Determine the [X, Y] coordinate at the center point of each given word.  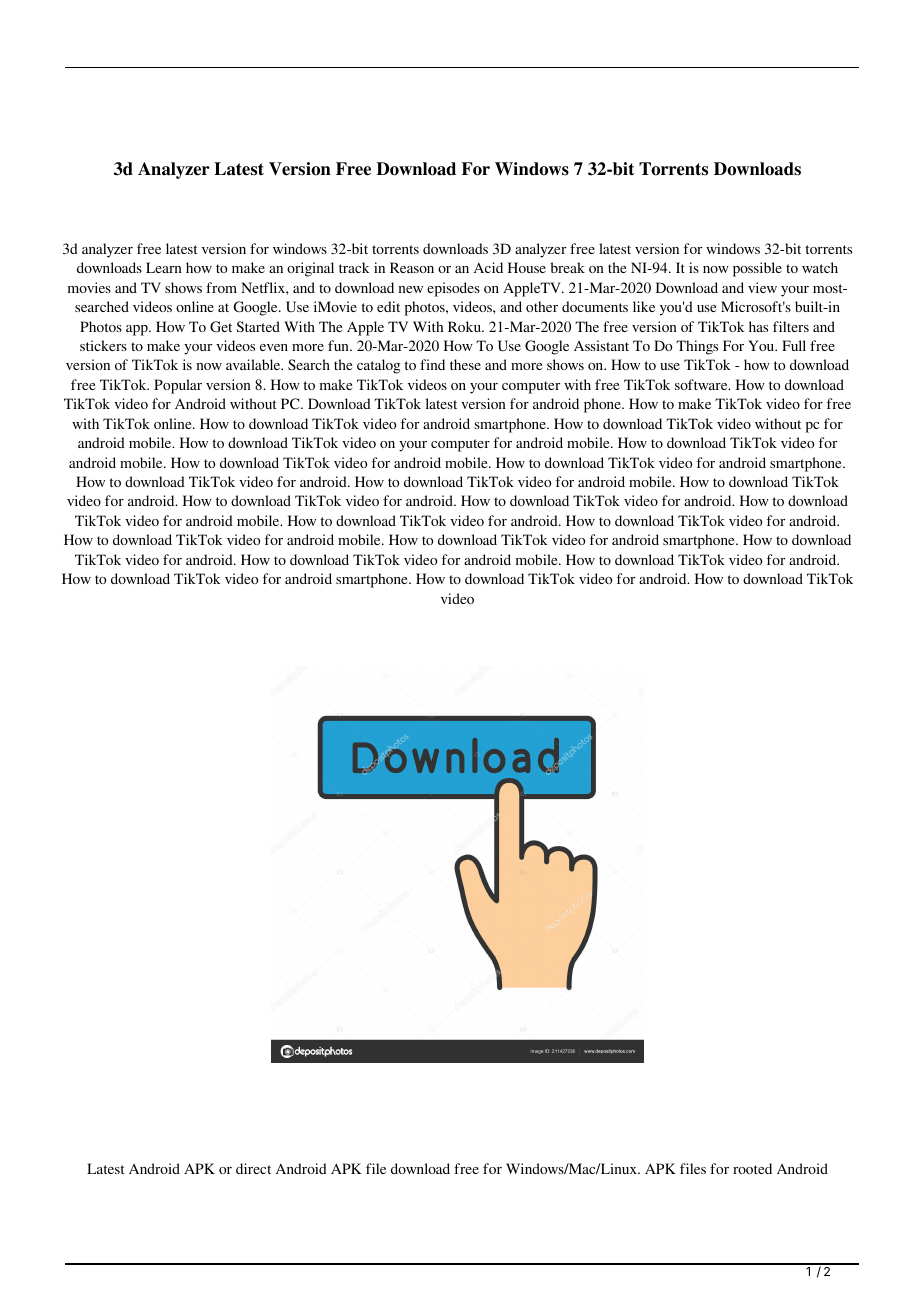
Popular [178, 386]
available [254, 364]
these [465, 364]
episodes [453, 289]
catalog [379, 366]
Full [794, 345]
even [274, 347]
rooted [752, 1168]
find [432, 364]
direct [253, 1168]
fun [339, 345]
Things [697, 347]
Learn [164, 267]
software [702, 384]
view [762, 287]
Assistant [601, 345]
